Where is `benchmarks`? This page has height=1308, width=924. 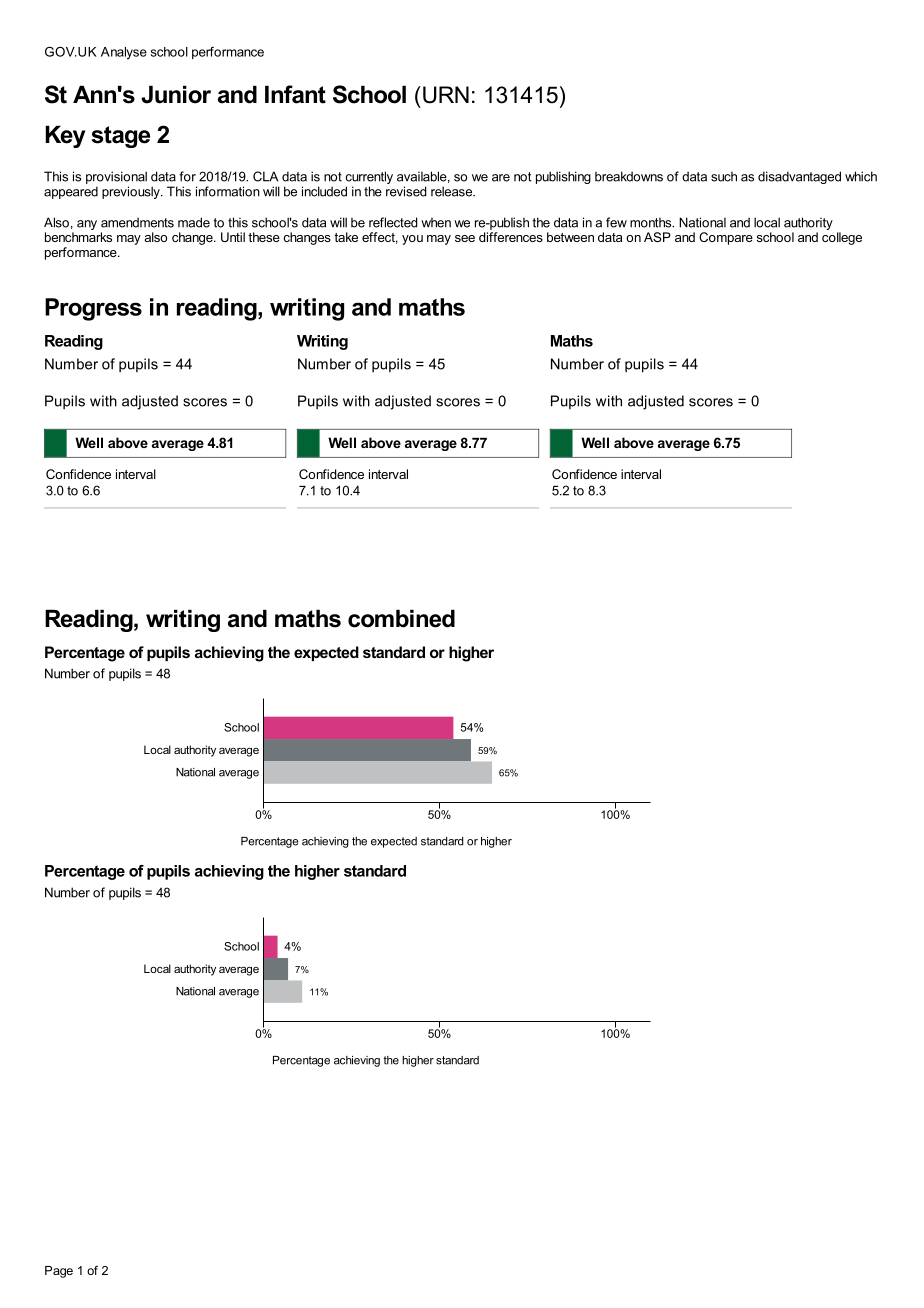
benchmarks is located at coordinates (78, 237).
